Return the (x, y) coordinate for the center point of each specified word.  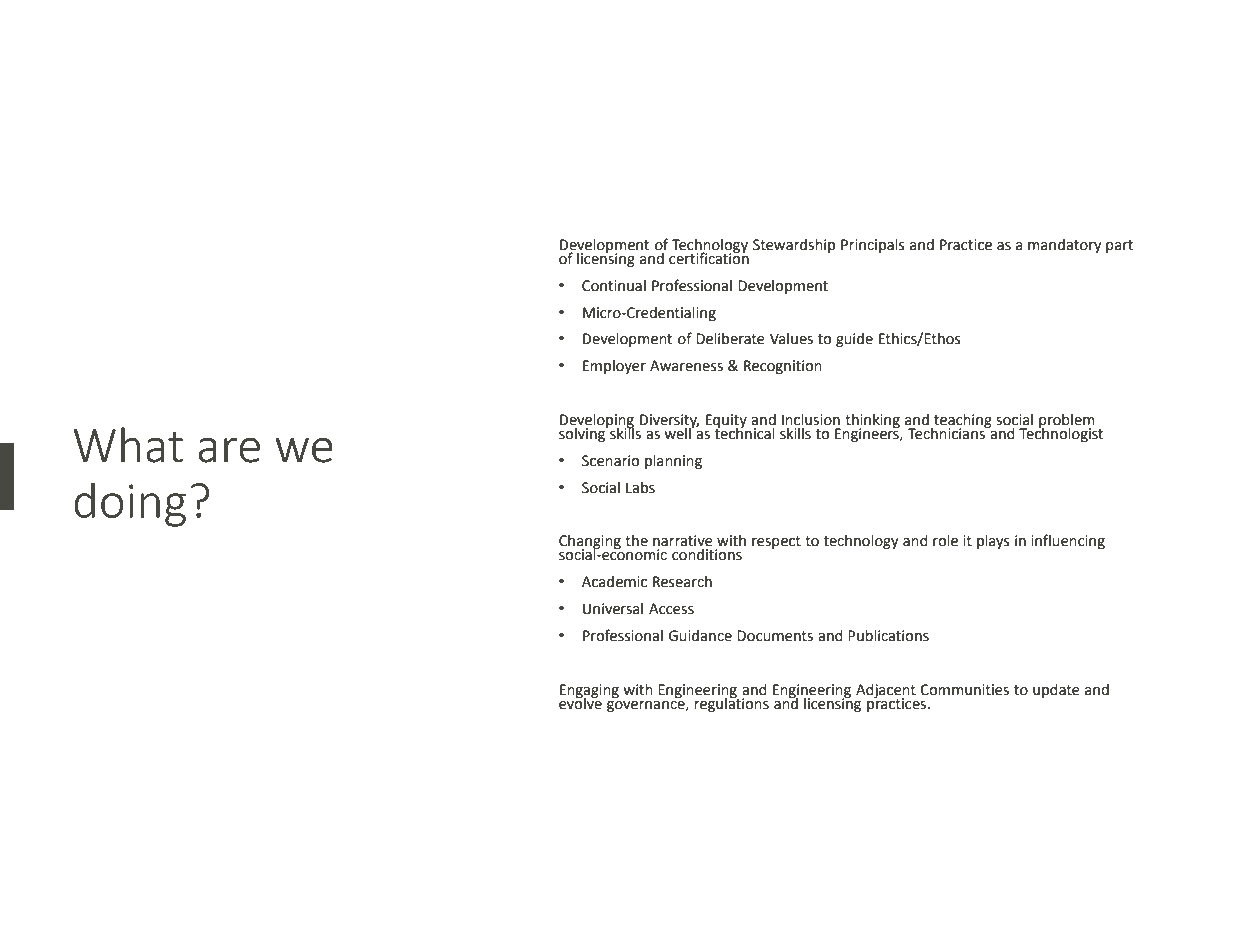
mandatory (1065, 246)
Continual (614, 286)
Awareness (686, 366)
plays (993, 542)
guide (854, 340)
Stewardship (794, 246)
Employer (614, 367)
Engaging (589, 692)
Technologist (1061, 433)
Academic (614, 582)
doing (130, 504)
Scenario (610, 461)
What (128, 445)
